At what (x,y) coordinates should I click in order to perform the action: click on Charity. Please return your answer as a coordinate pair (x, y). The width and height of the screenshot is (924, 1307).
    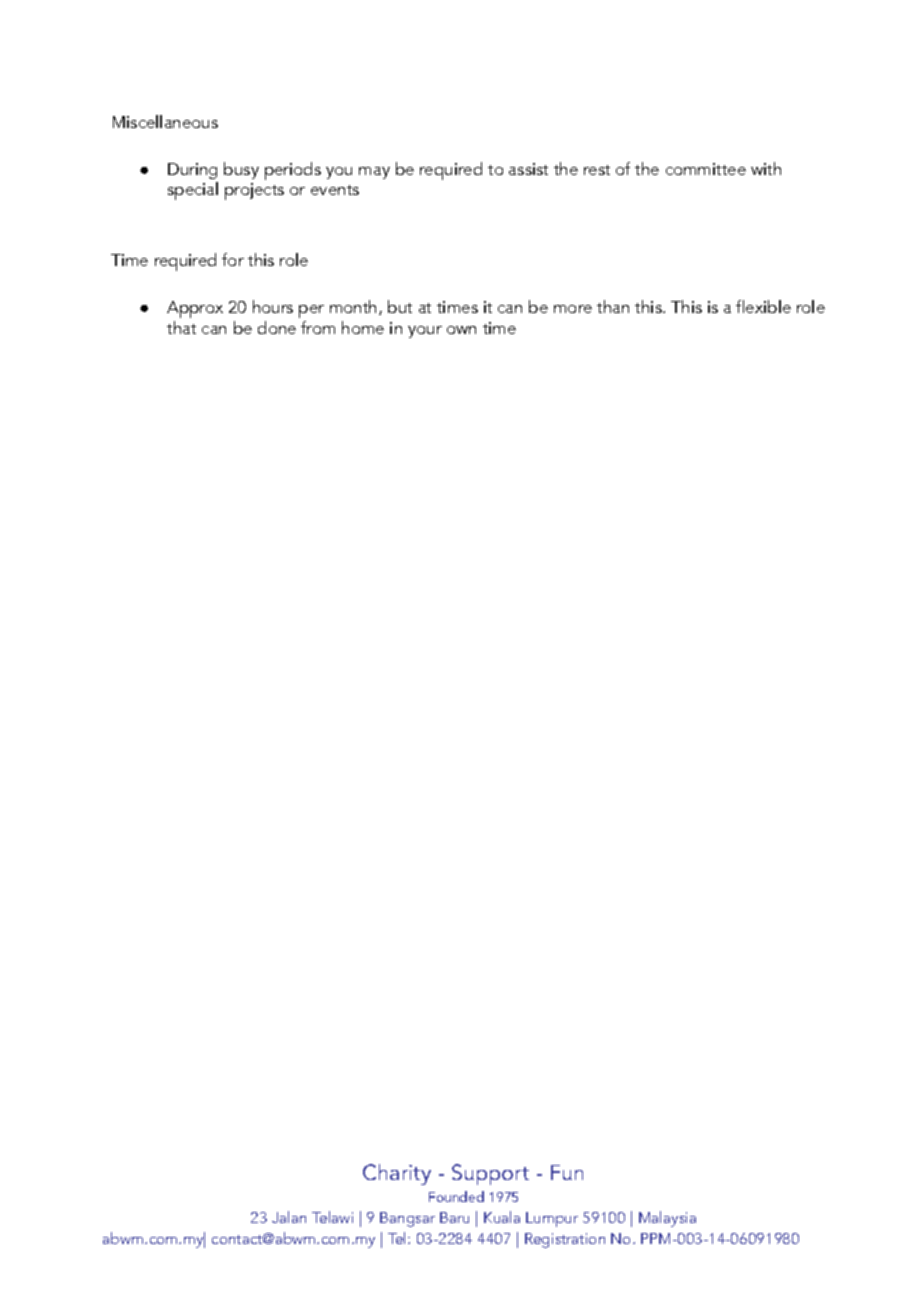
    Looking at the image, I should click on (397, 1174).
